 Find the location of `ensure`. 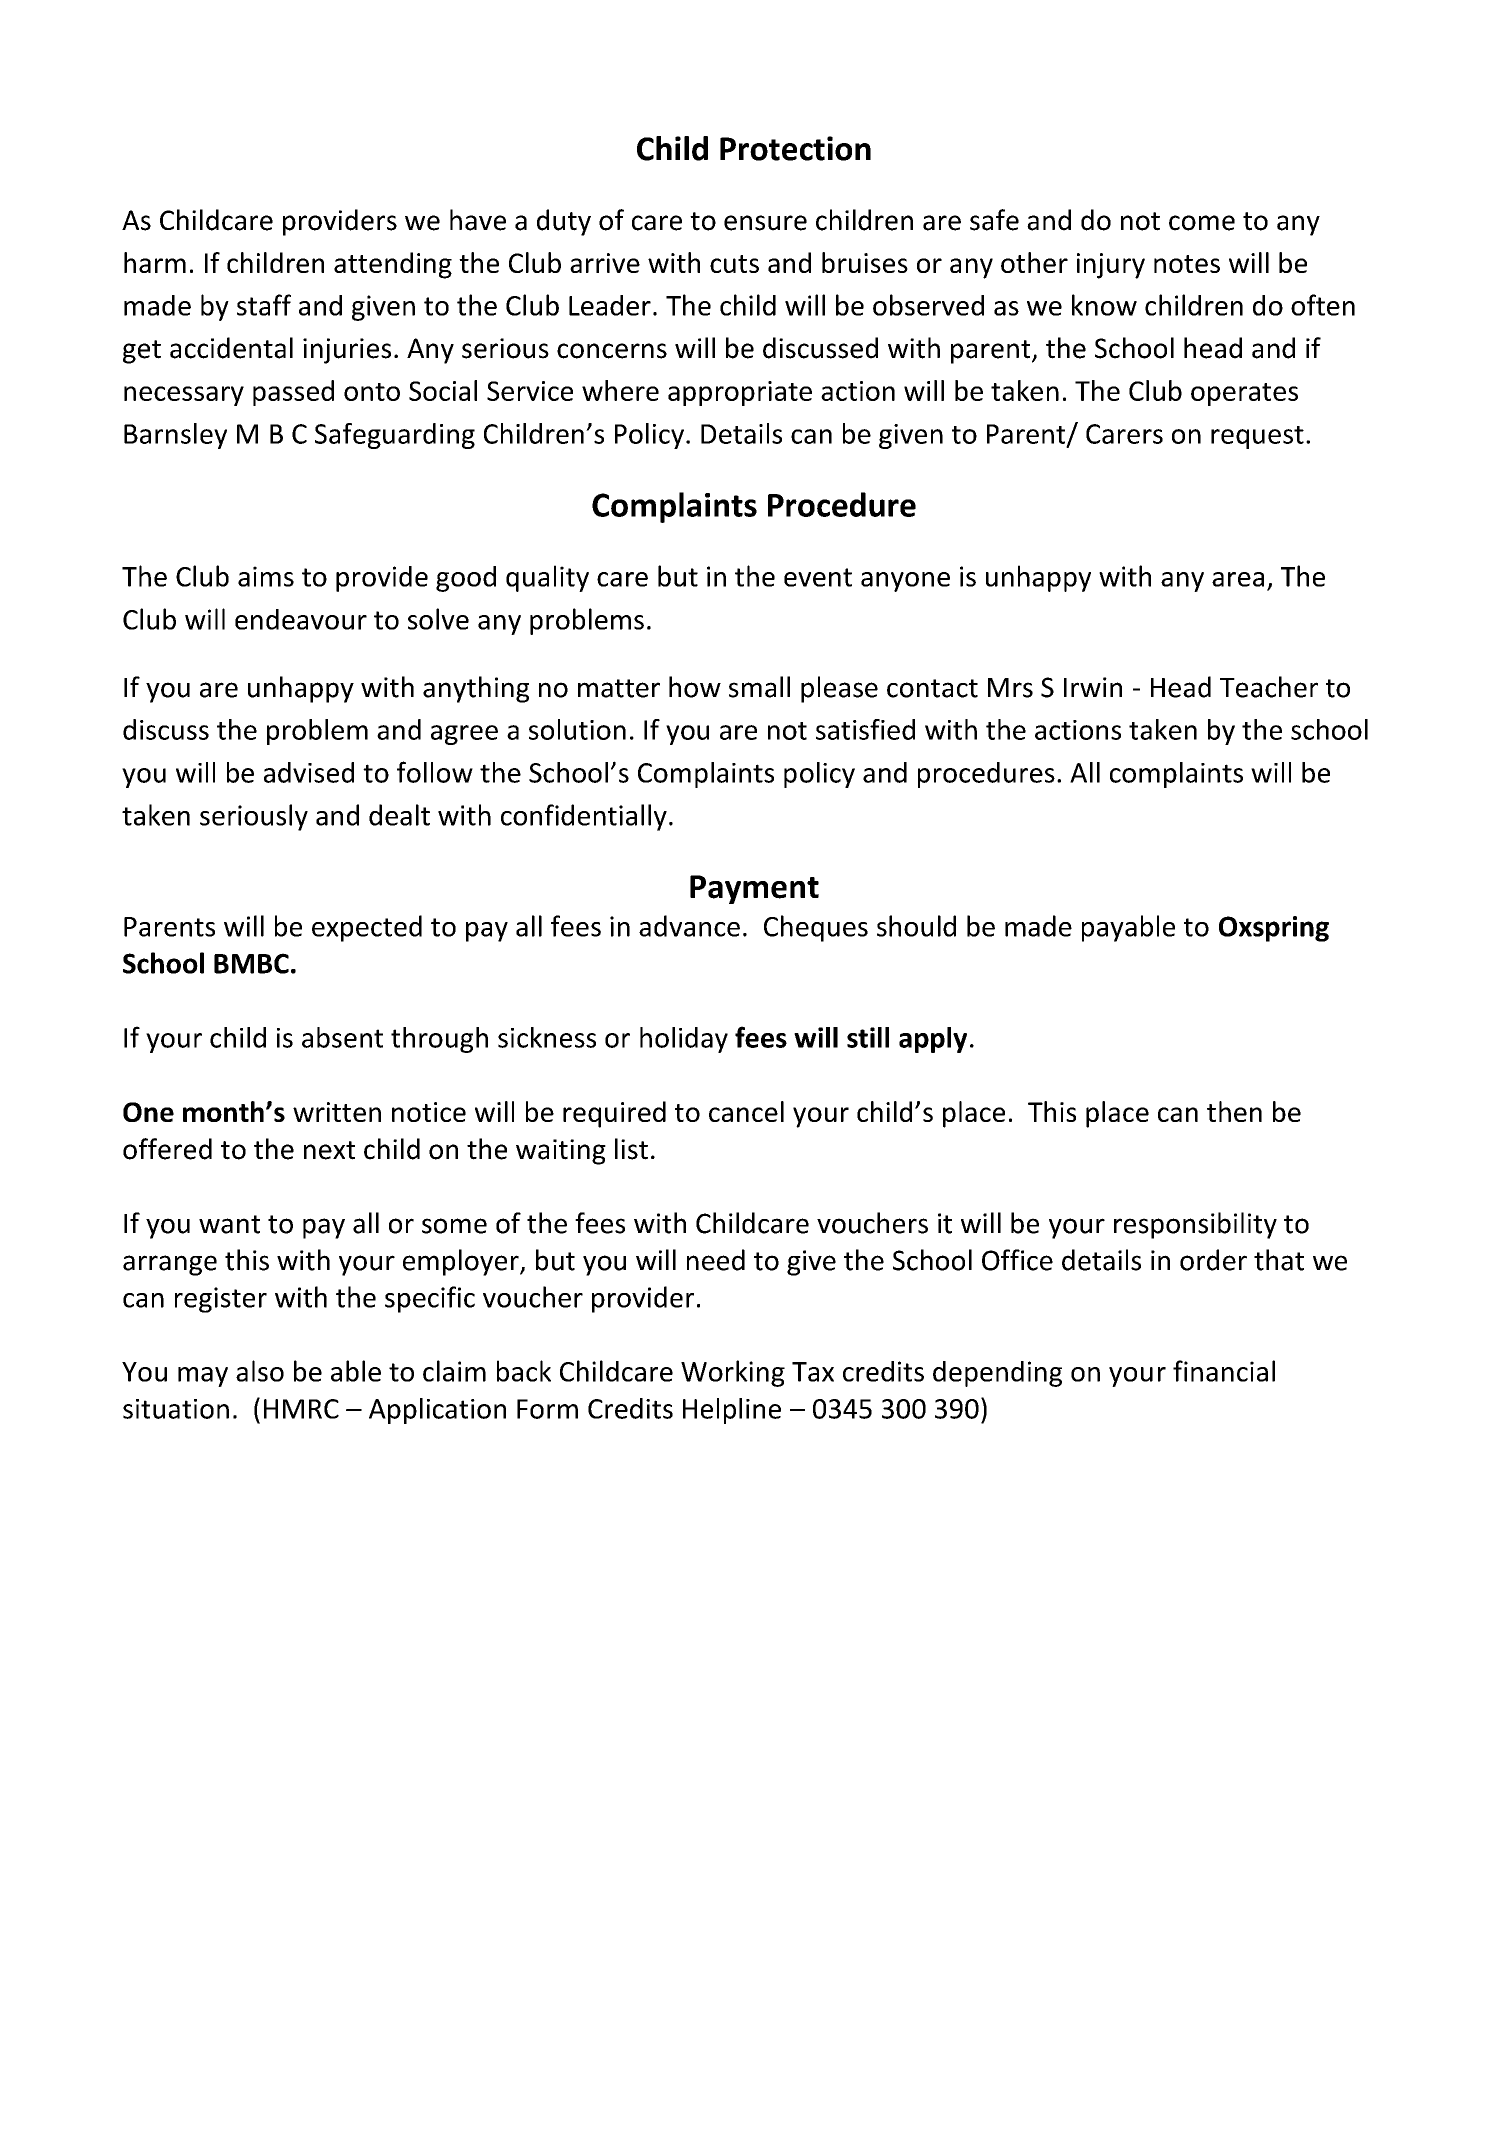

ensure is located at coordinates (765, 223).
